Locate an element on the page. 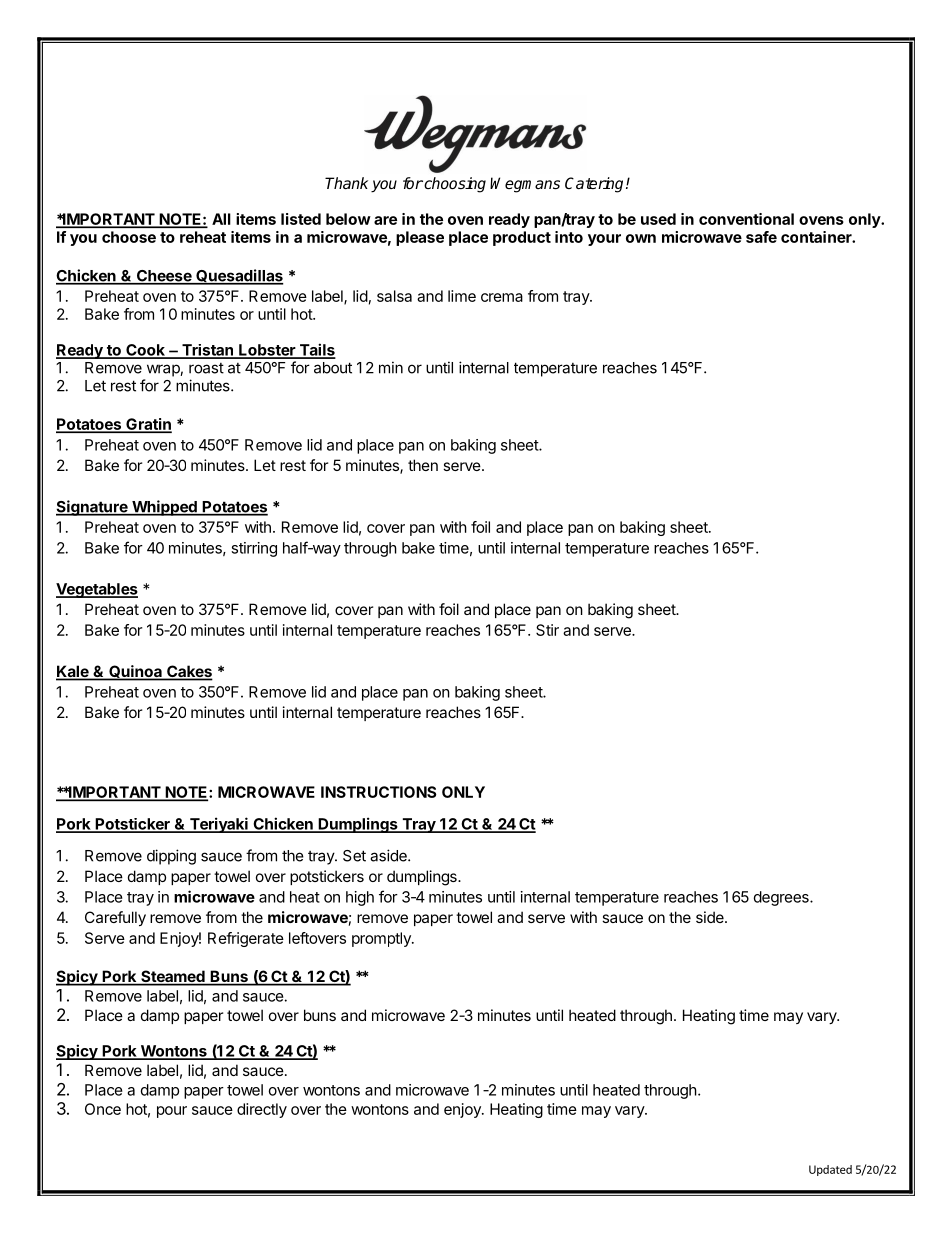 This document has width=952, height=1233. pour is located at coordinates (172, 1112).
